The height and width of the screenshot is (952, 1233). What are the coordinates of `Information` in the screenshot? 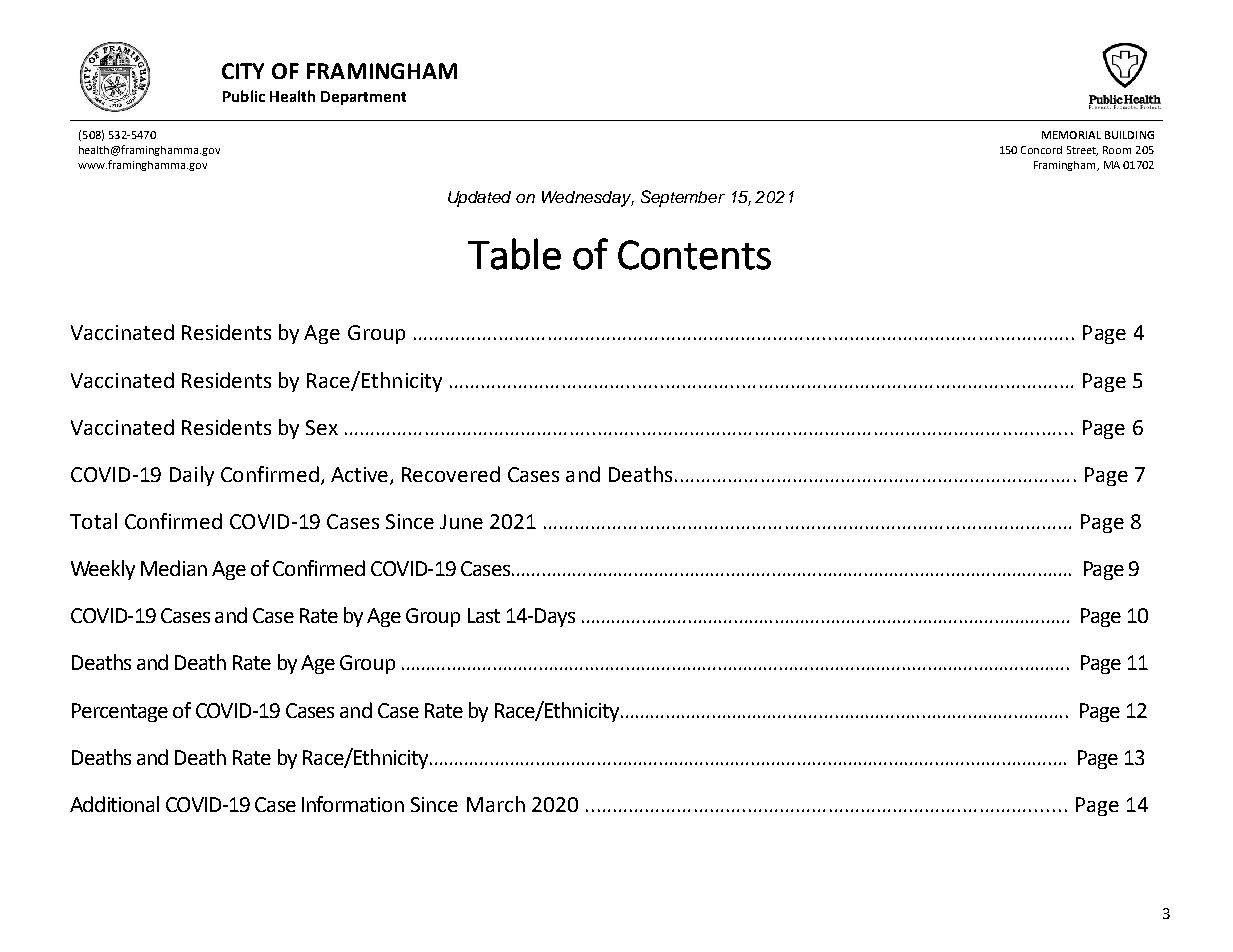 It's located at (353, 804).
